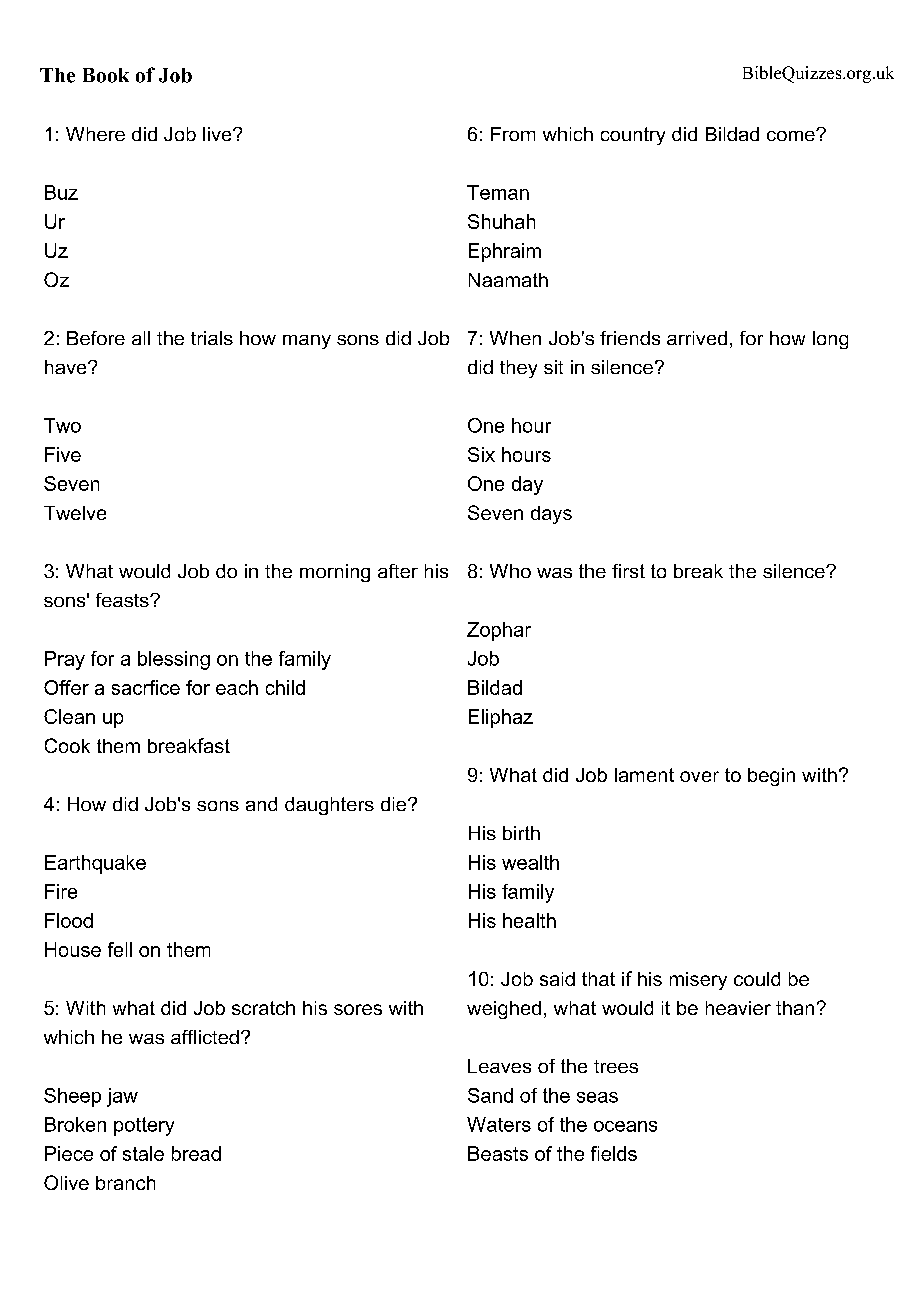  I want to click on wealth, so click(530, 862).
